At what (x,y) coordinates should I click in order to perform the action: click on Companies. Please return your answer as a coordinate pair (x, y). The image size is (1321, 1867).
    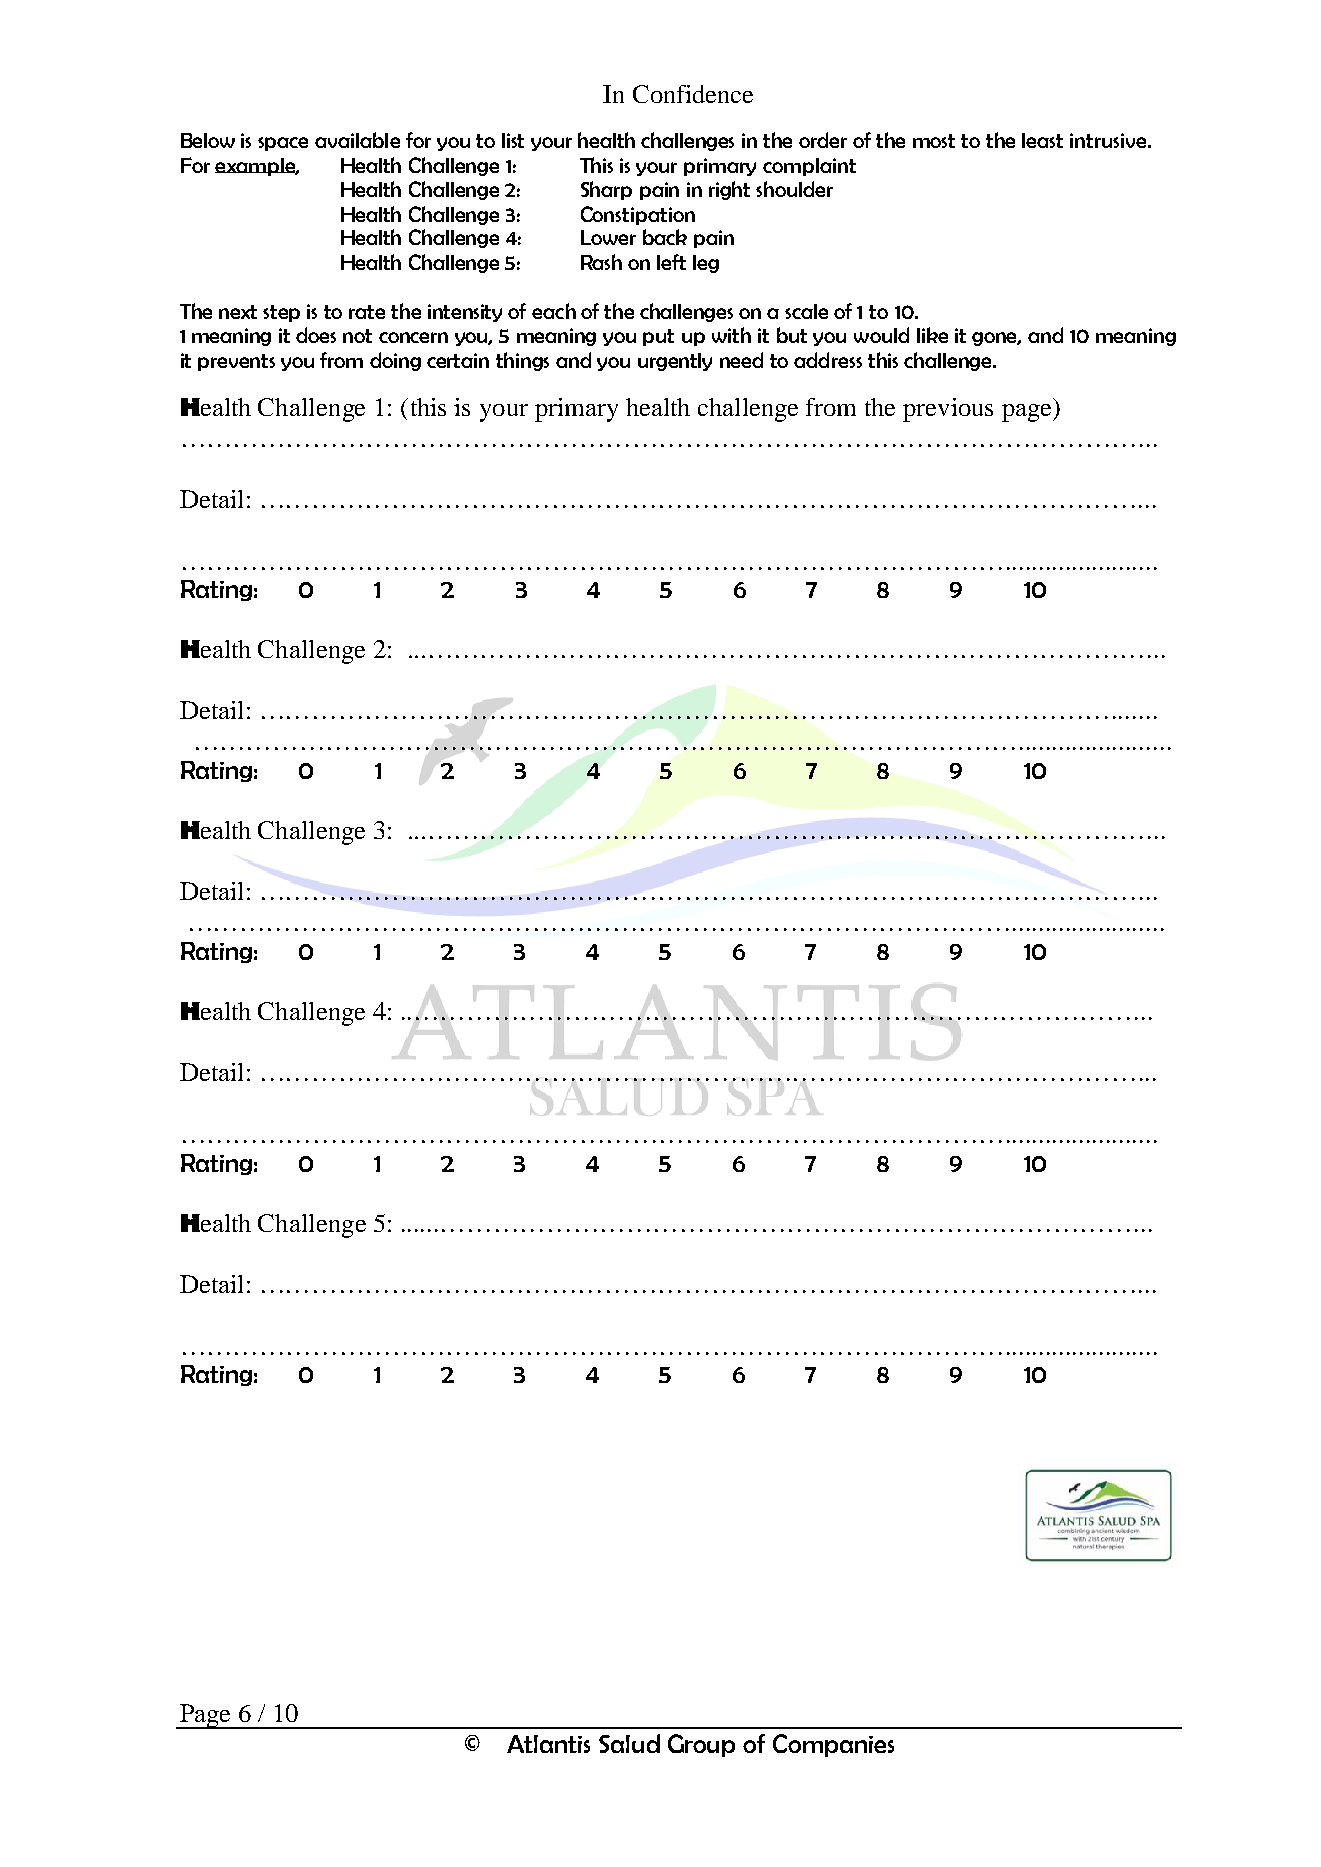
    Looking at the image, I should click on (833, 1745).
